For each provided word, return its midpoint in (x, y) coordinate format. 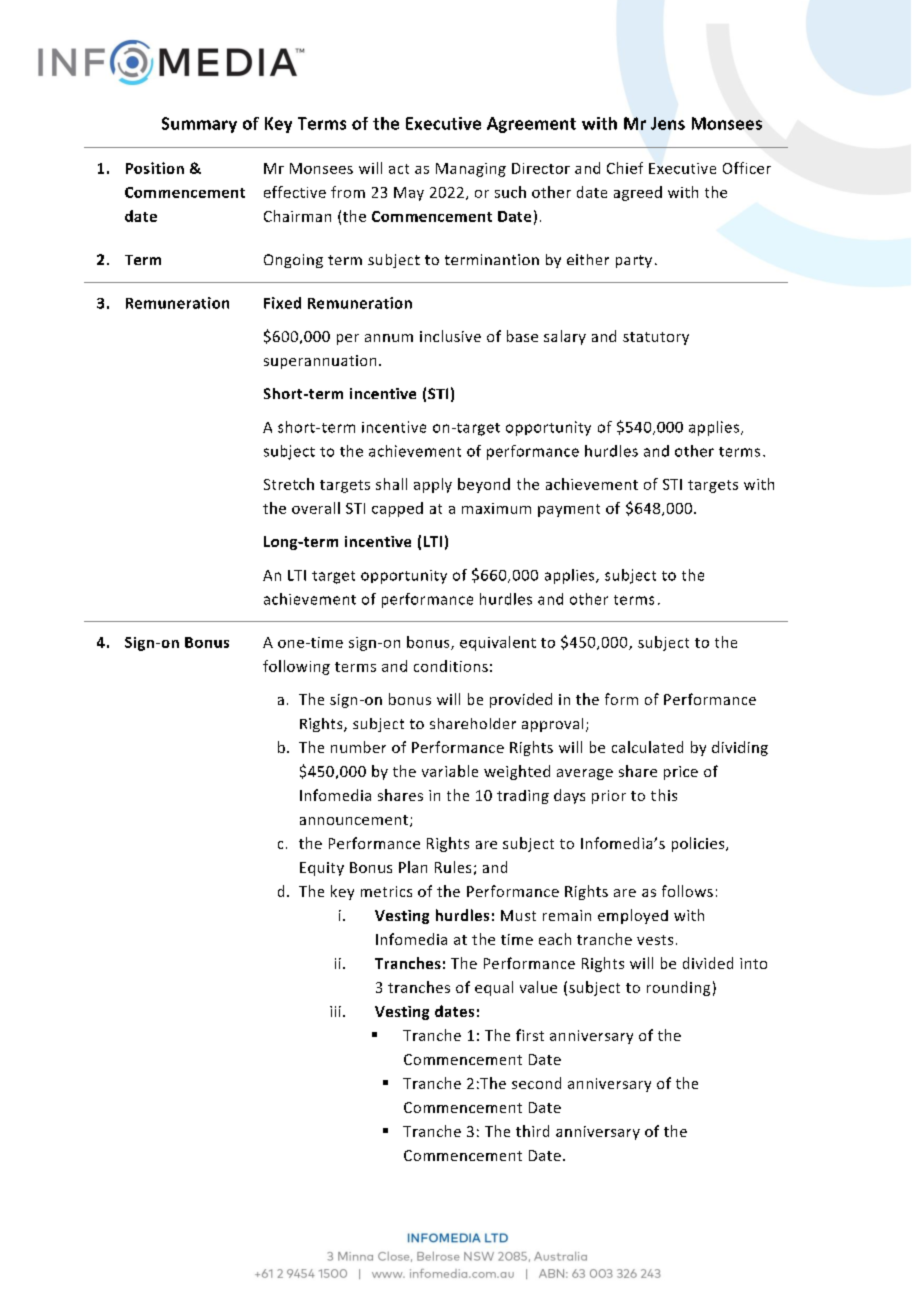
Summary (199, 125)
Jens (668, 123)
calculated (647, 747)
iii (335, 1011)
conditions (451, 666)
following (296, 667)
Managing (471, 170)
